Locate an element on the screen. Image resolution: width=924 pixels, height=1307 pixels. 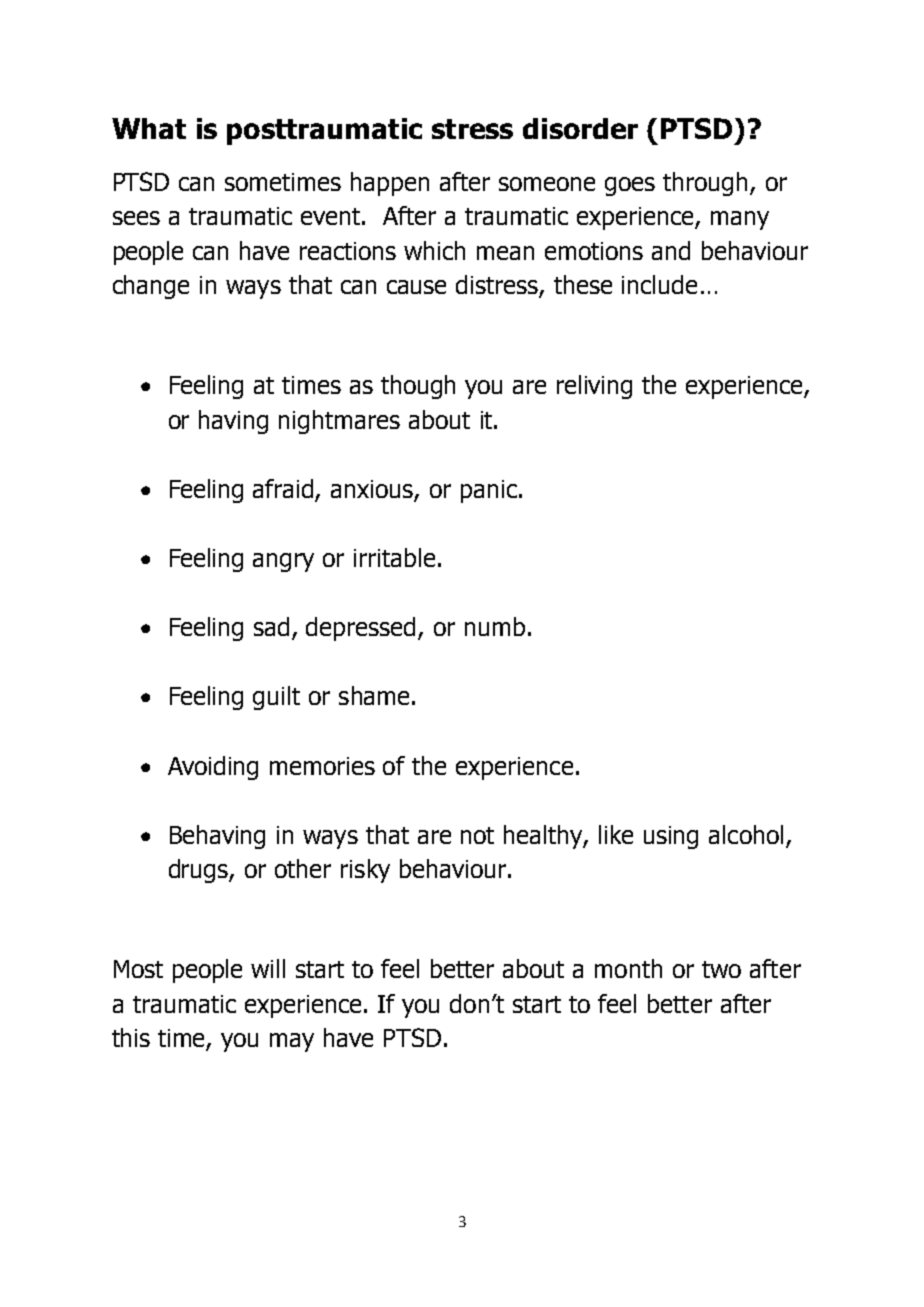
reliving is located at coordinates (594, 387).
